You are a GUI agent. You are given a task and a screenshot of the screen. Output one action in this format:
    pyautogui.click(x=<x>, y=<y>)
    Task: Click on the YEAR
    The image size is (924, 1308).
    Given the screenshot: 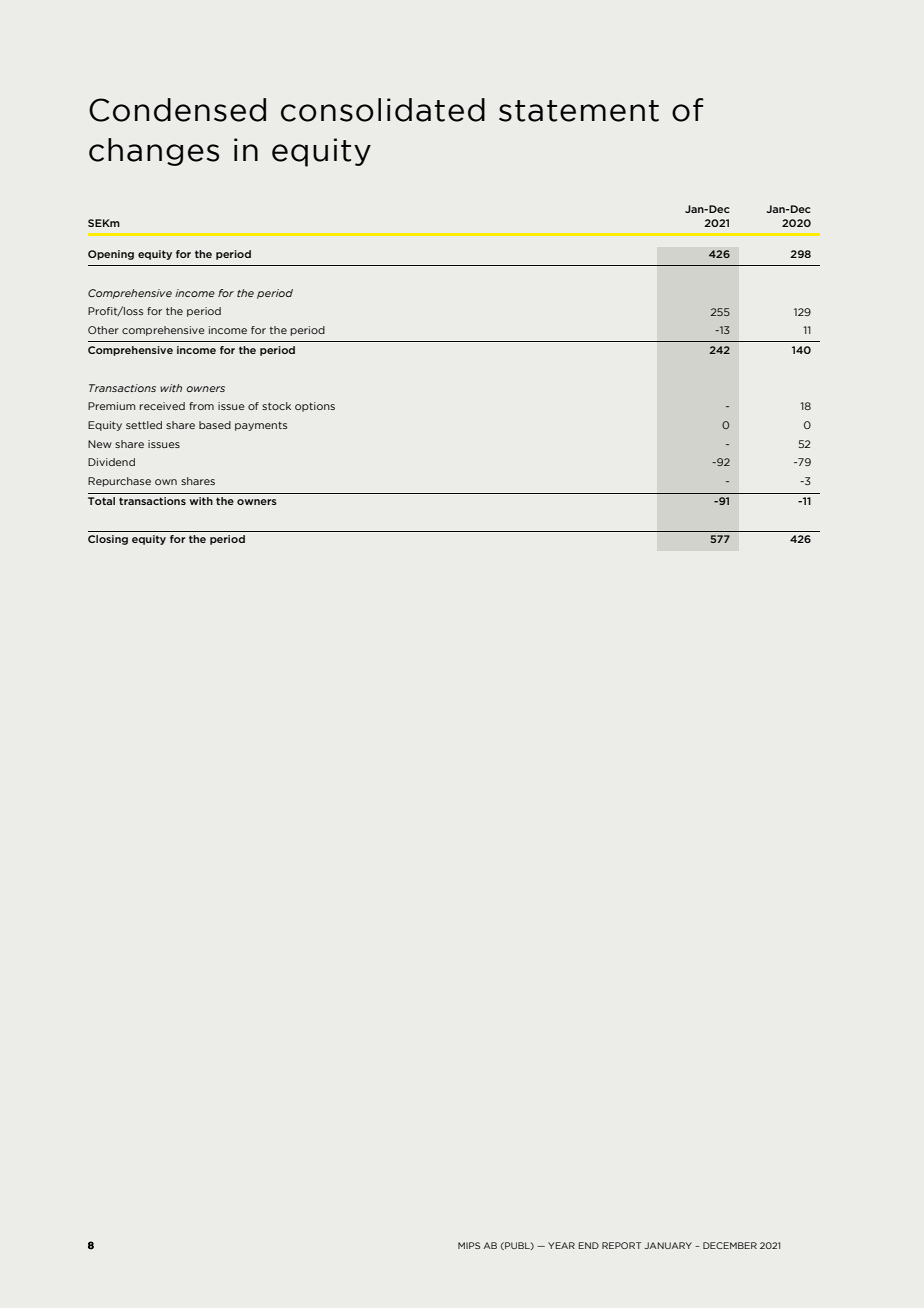 What is the action you would take?
    pyautogui.click(x=561, y=1245)
